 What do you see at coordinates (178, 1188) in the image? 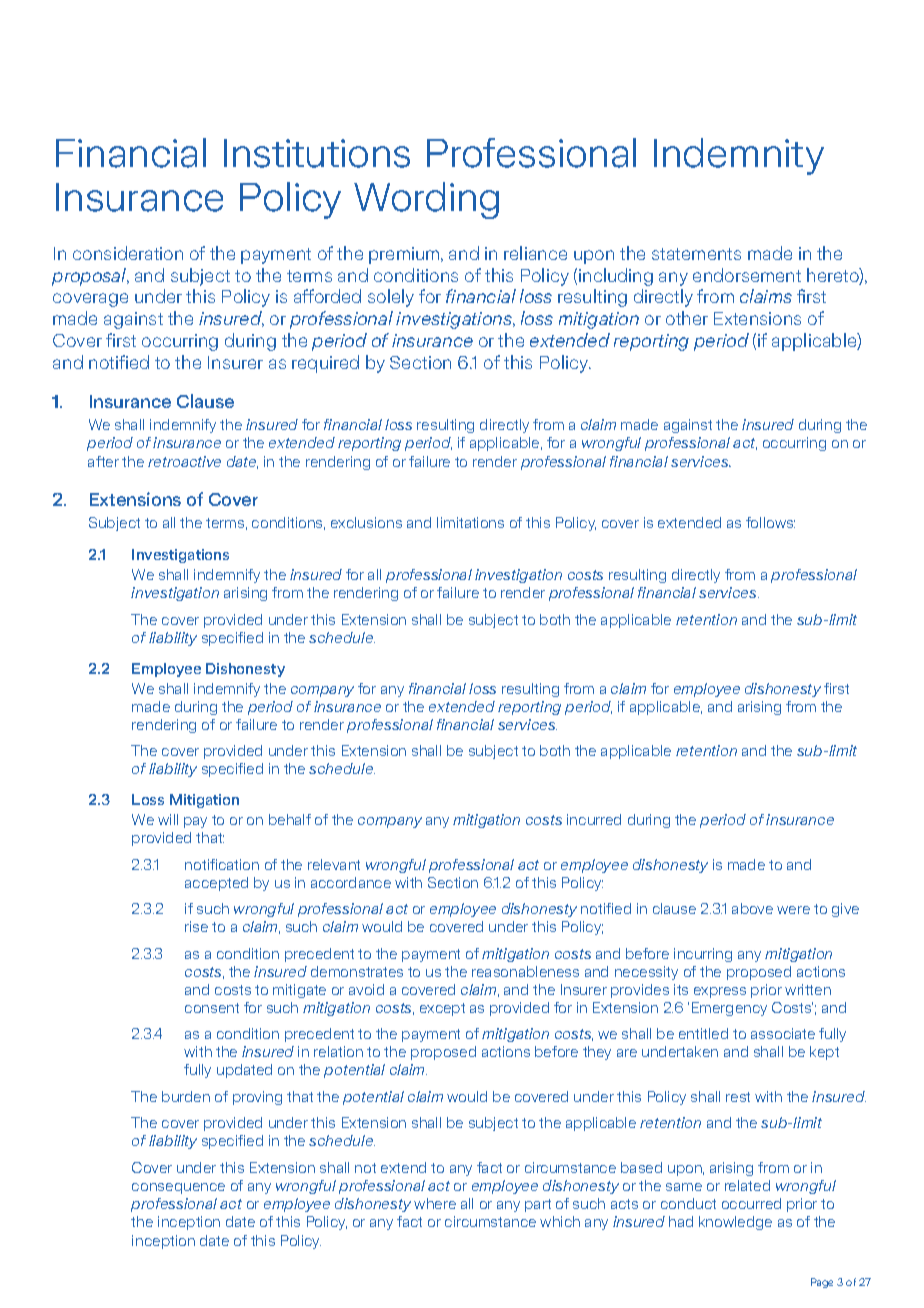
I see `consequence` at bounding box center [178, 1188].
